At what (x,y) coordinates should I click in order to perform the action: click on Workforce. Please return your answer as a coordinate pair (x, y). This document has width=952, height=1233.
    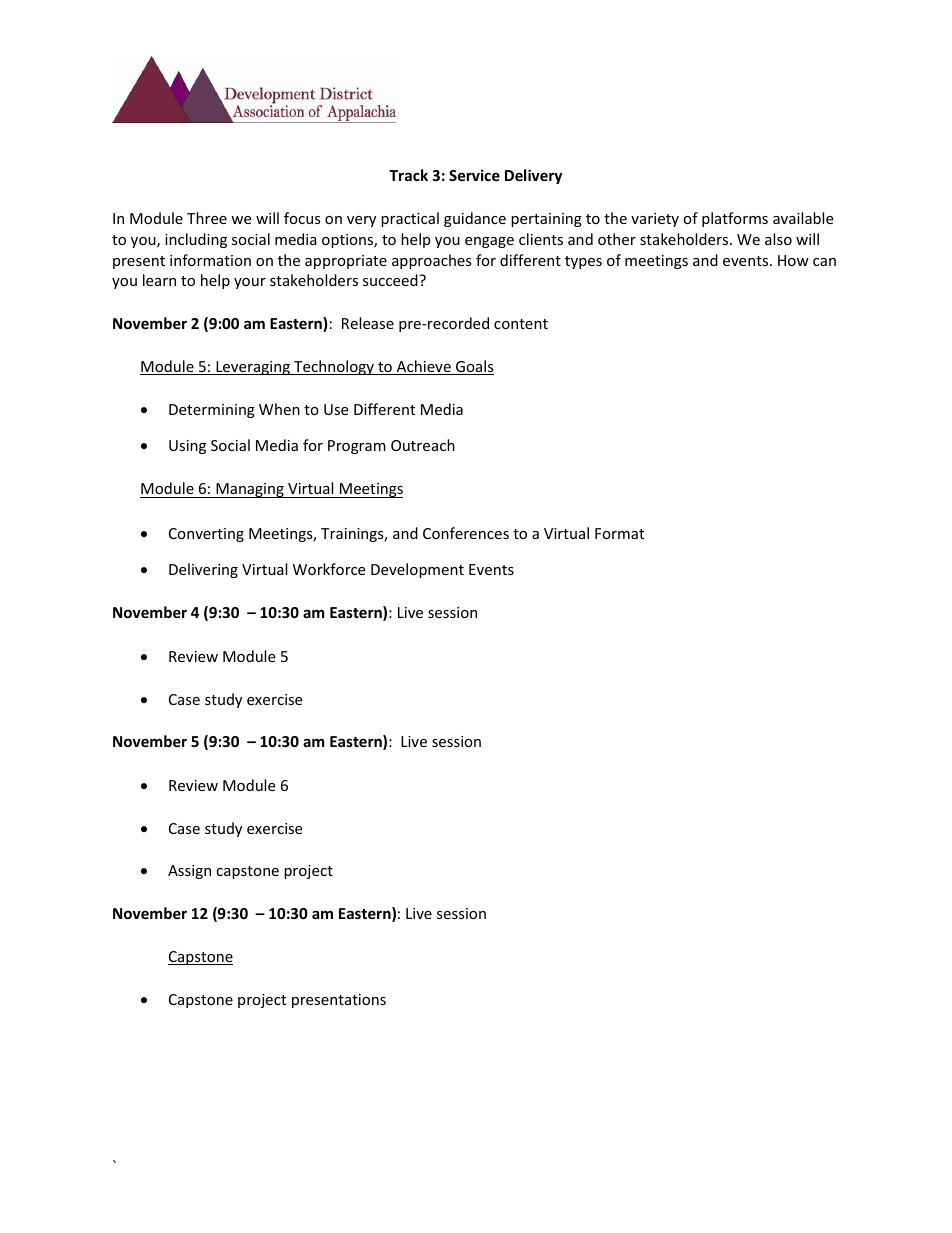
    Looking at the image, I should click on (329, 569).
